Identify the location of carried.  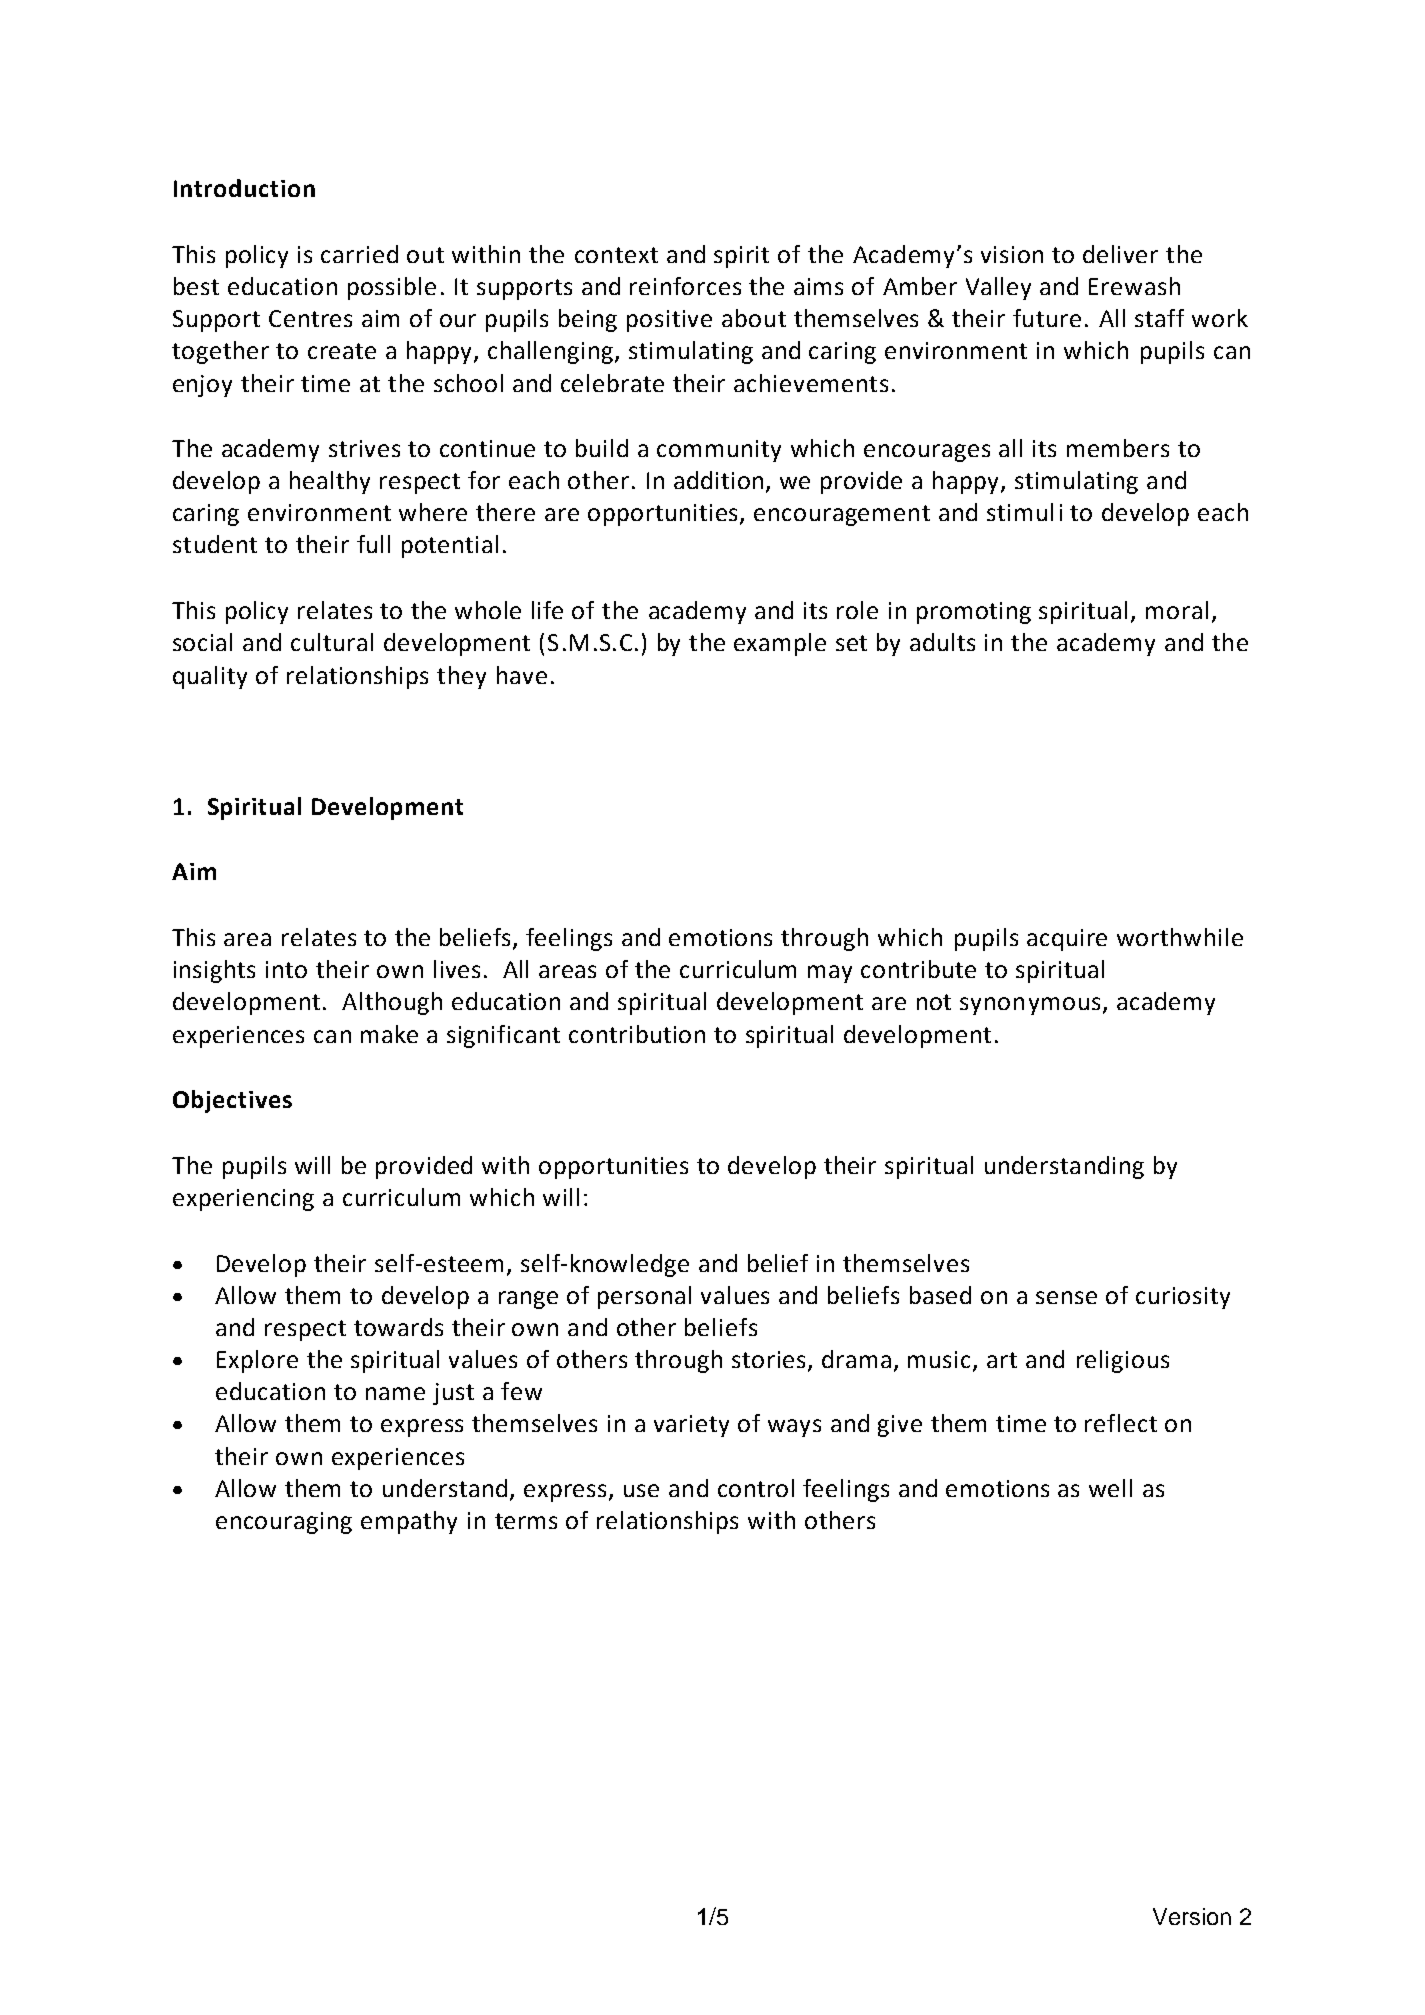
(359, 254).
